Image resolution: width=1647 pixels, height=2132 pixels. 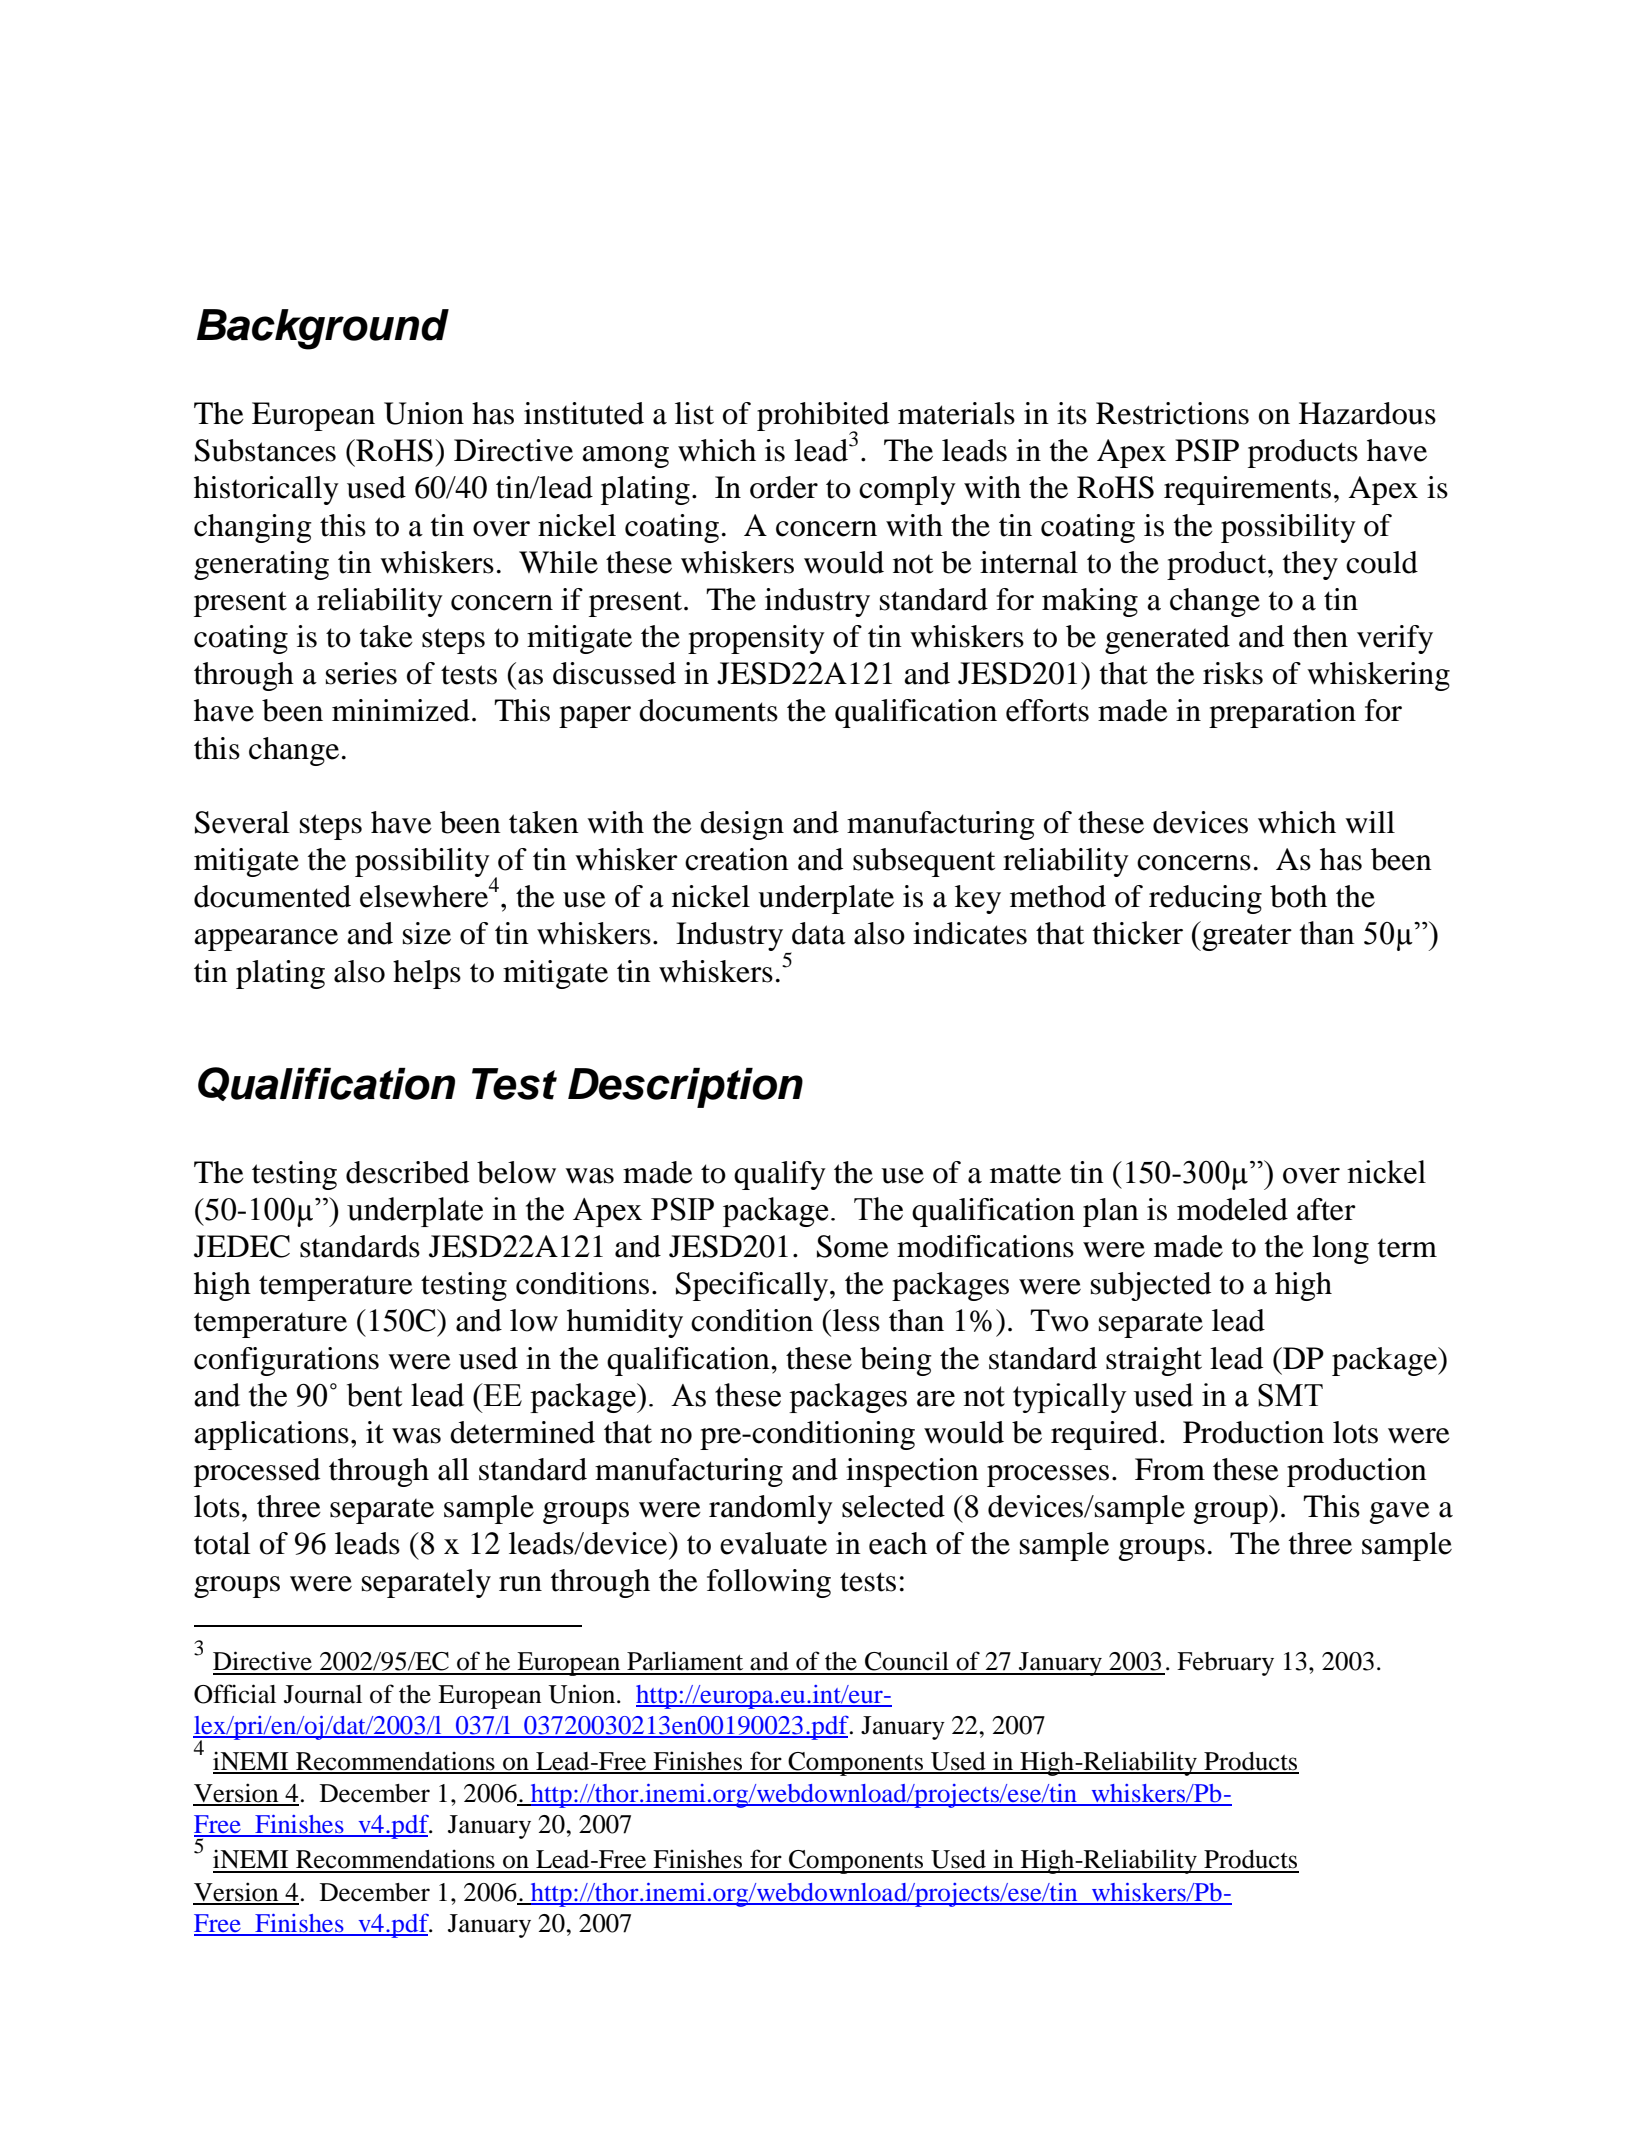 I want to click on Restrictions, so click(x=1172, y=413).
